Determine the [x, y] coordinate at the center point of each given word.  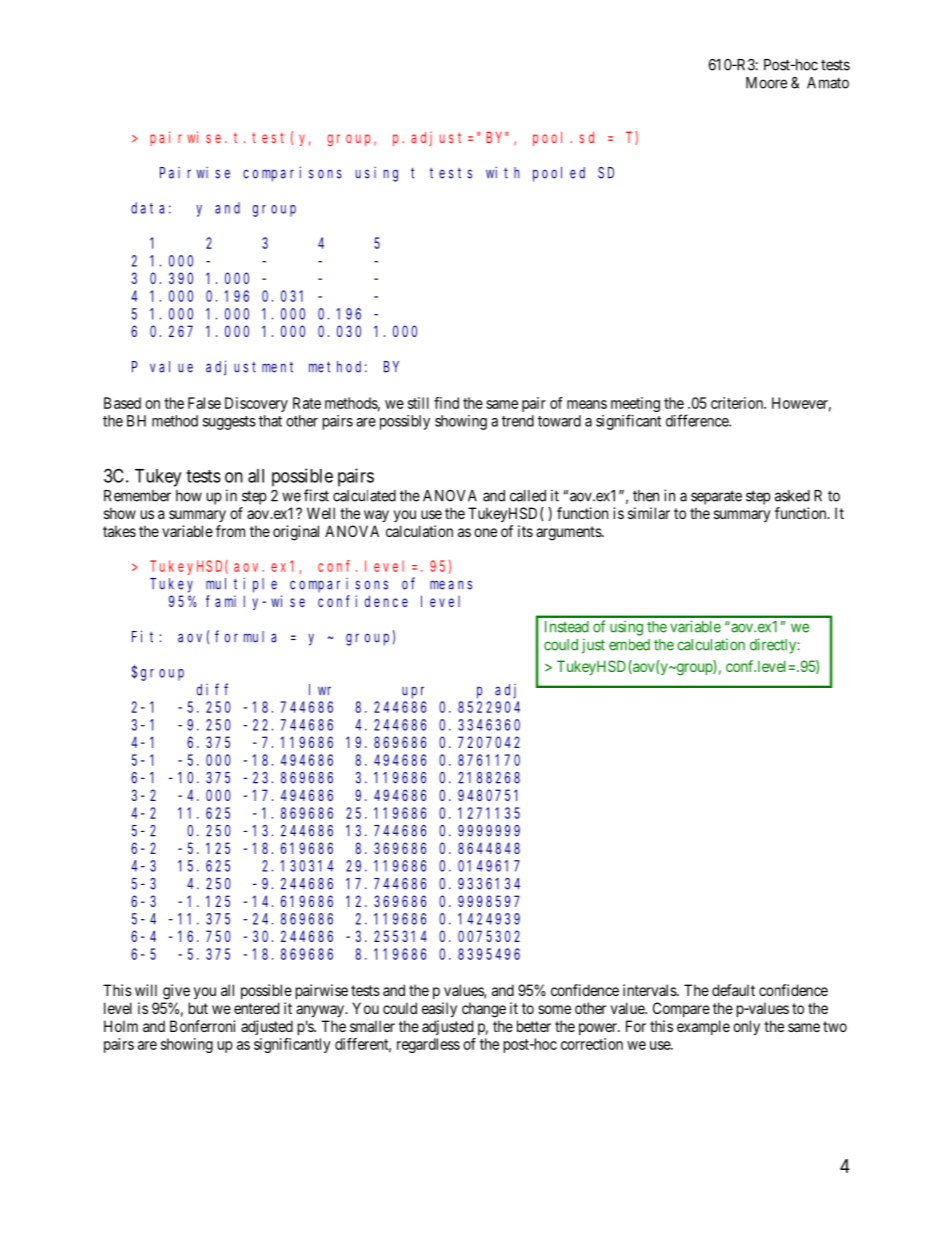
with [503, 172]
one [485, 532]
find [446, 403]
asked [792, 496]
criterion [738, 403]
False [204, 403]
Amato [828, 83]
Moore [766, 83]
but [198, 1008]
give [176, 992]
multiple [241, 585]
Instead [567, 627]
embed [629, 645]
